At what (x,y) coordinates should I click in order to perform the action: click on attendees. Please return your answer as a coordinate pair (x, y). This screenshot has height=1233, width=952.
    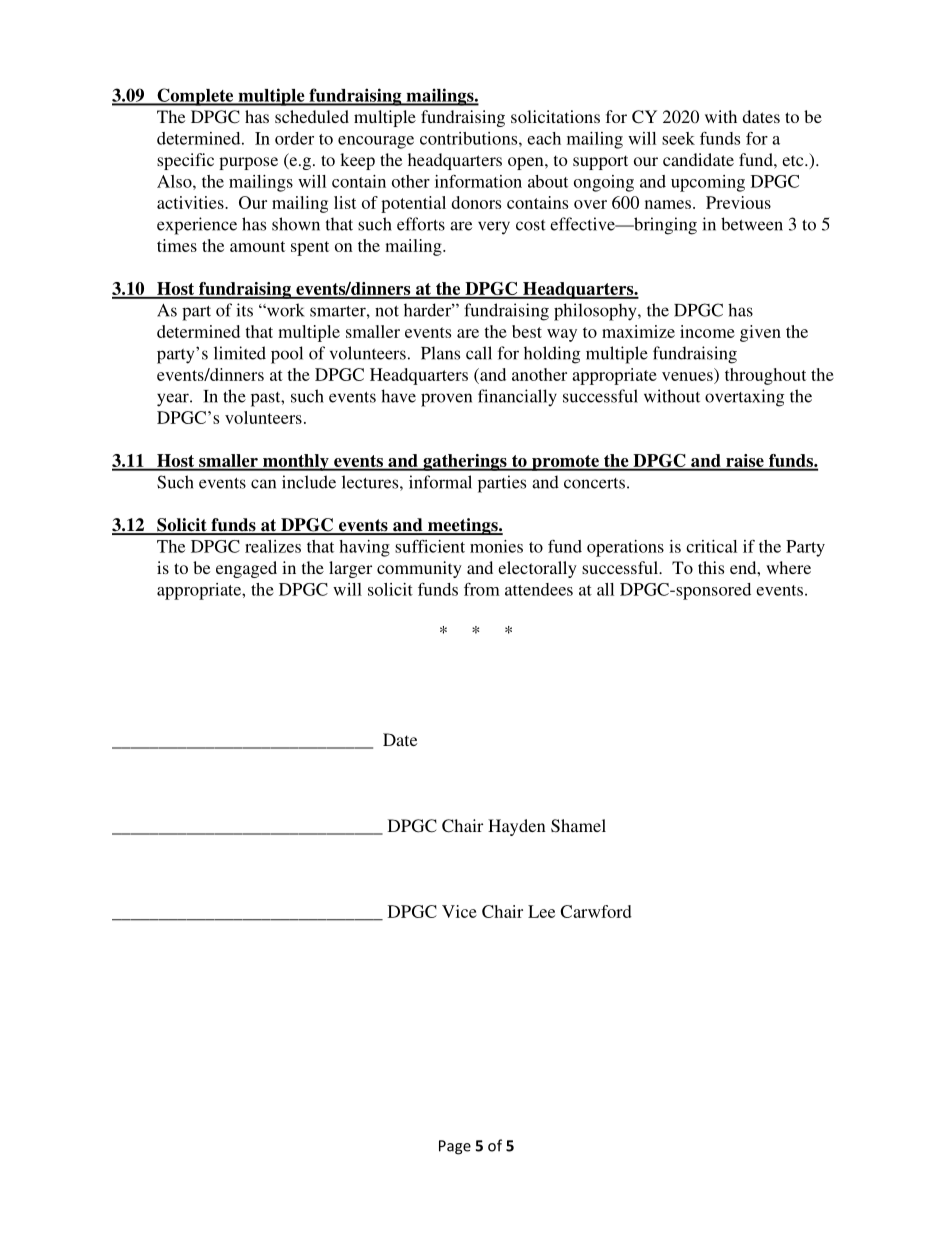
    Looking at the image, I should click on (539, 589).
